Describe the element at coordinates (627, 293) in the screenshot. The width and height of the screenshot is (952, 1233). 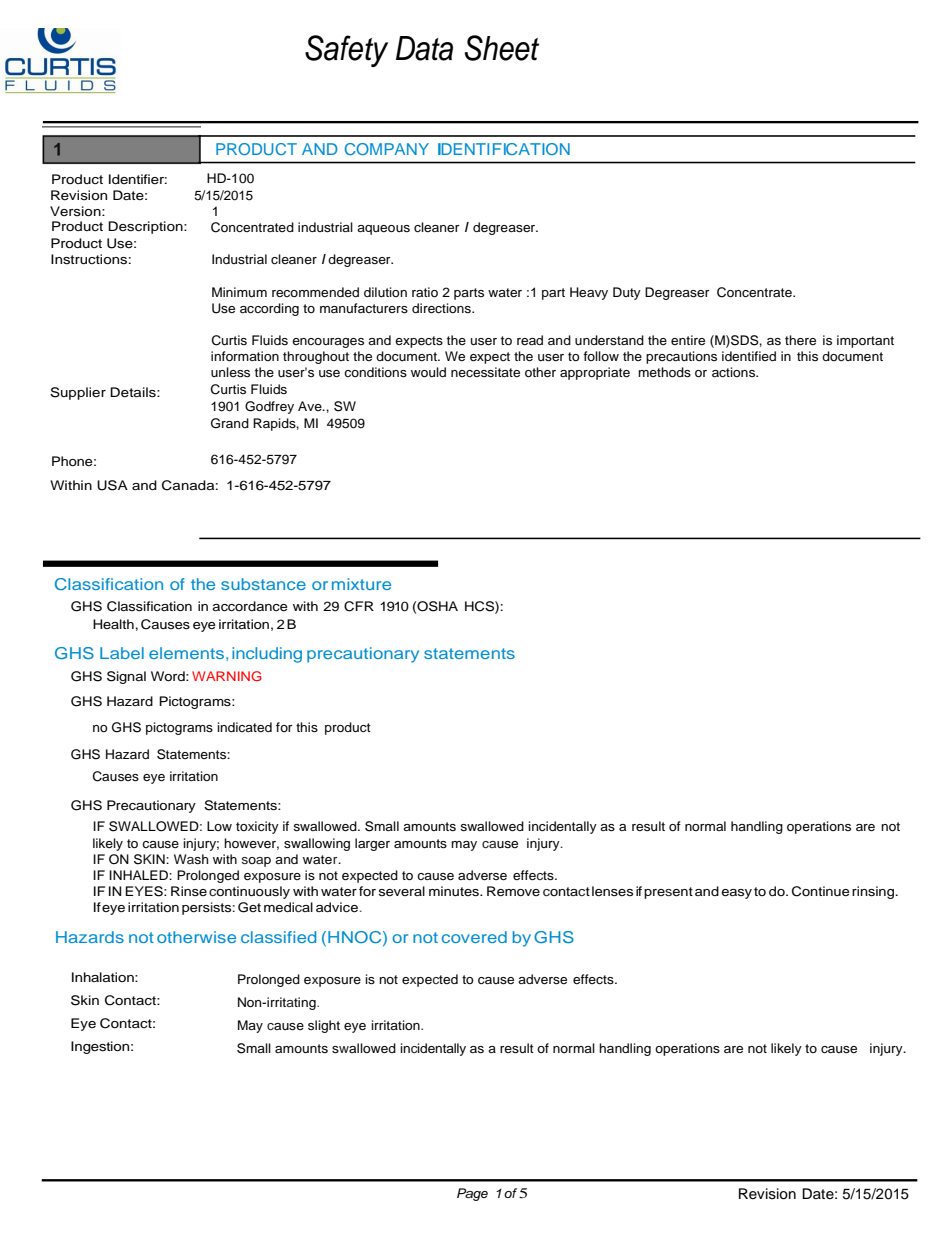
I see `Duty` at that location.
